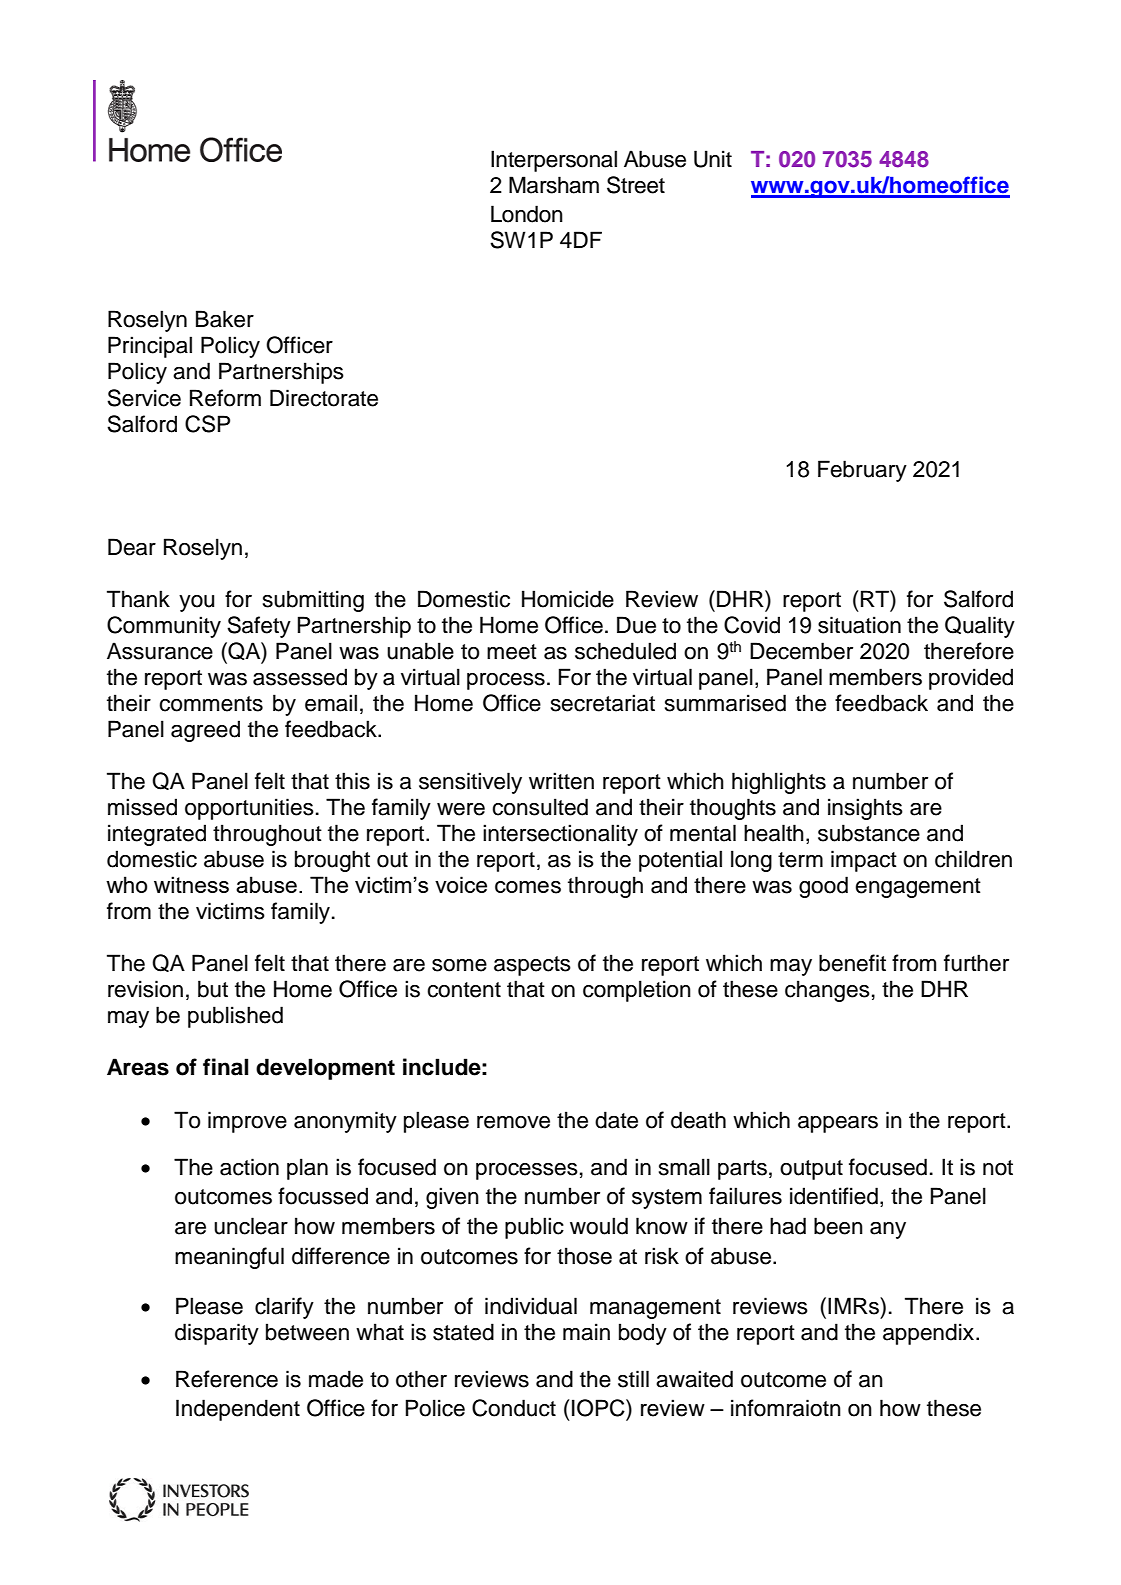 This screenshot has width=1121, height=1585. I want to click on you, so click(196, 603).
